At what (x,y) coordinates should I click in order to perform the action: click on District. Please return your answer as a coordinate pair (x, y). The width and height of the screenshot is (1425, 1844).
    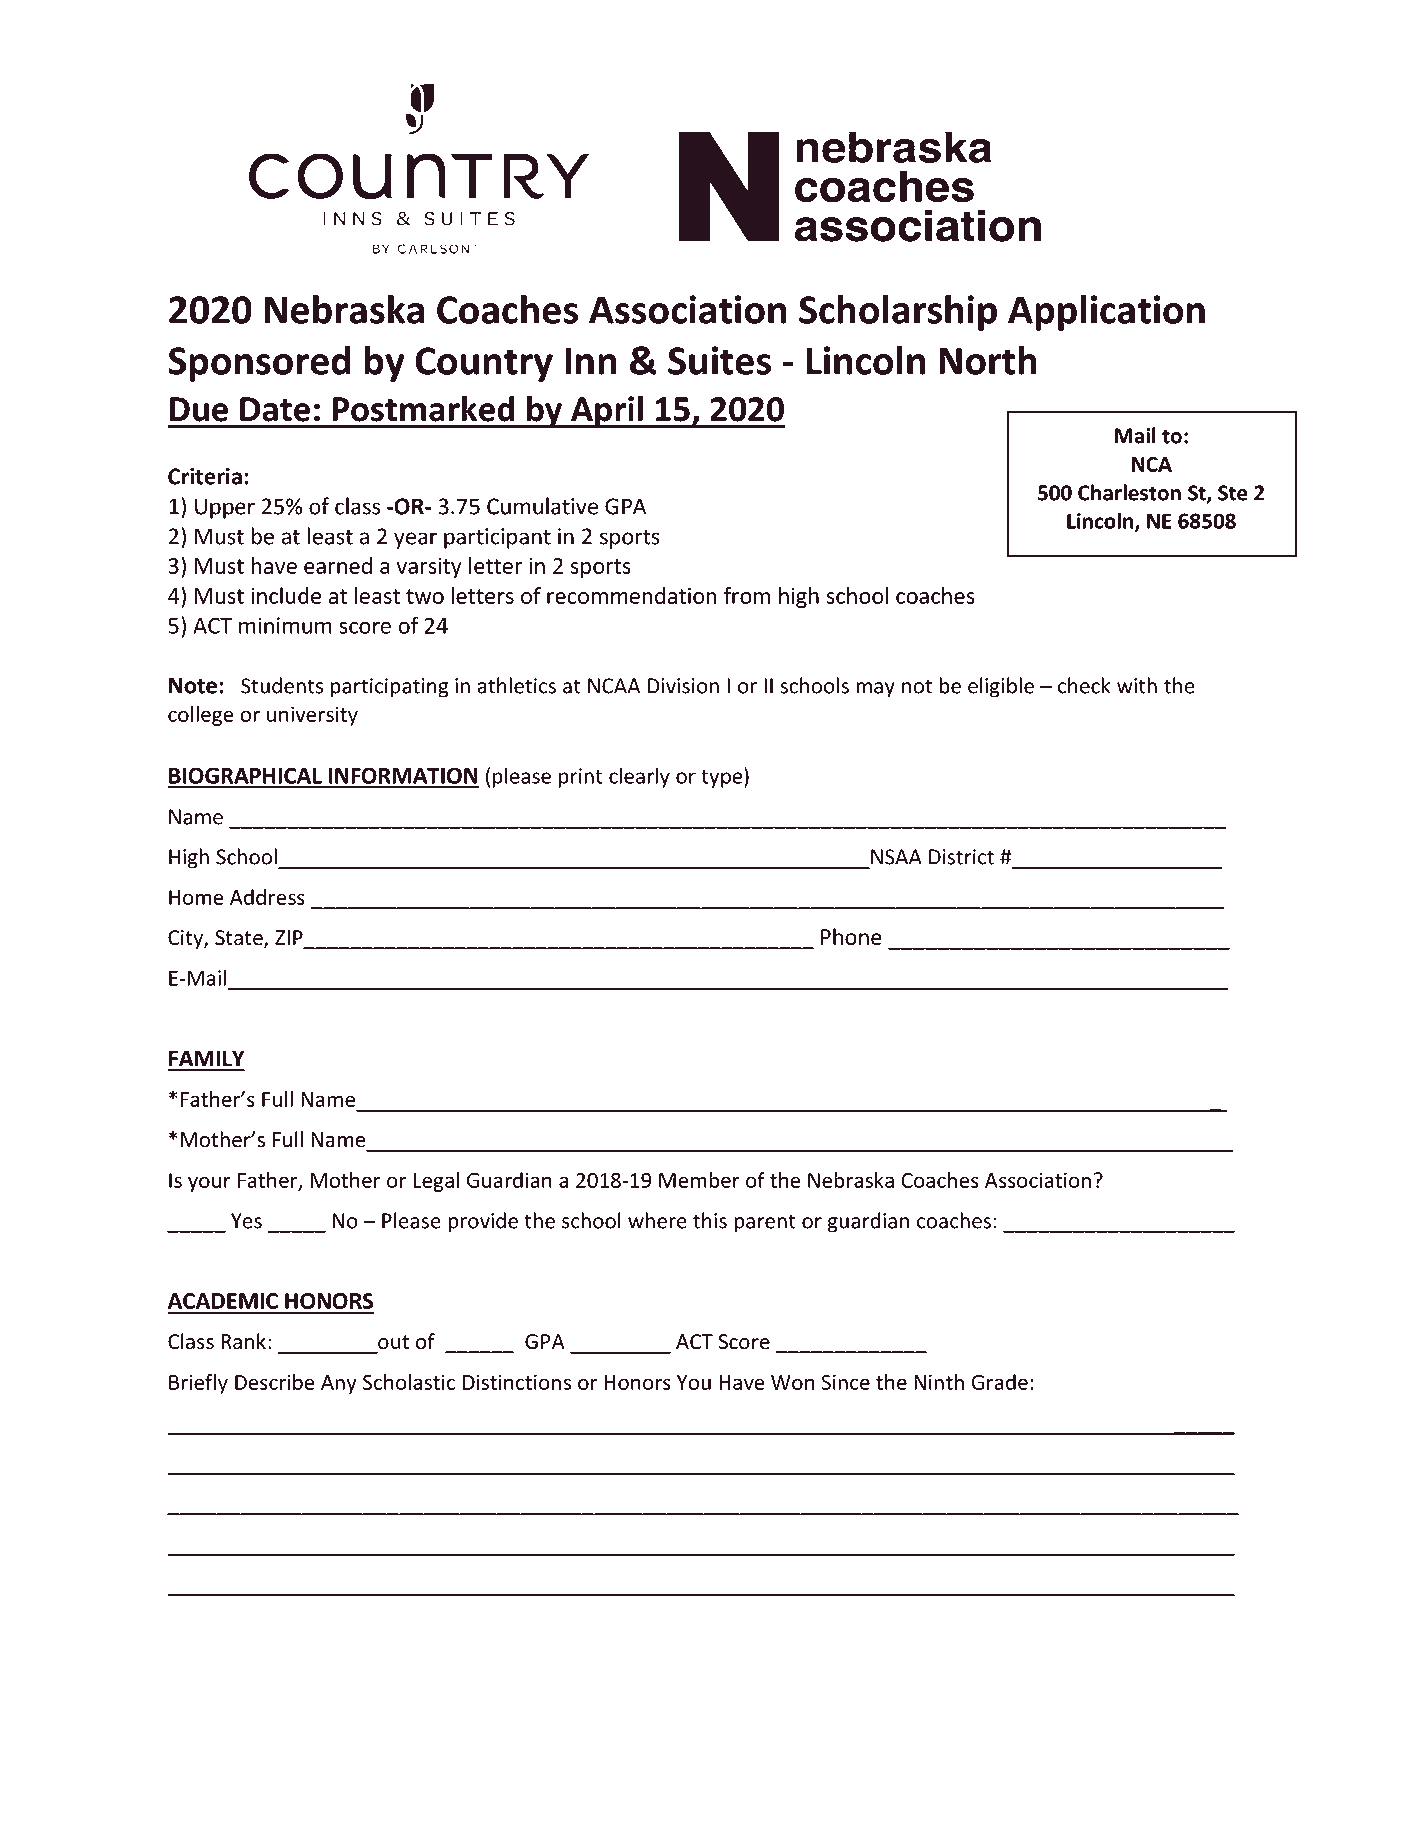
    Looking at the image, I should click on (961, 857).
